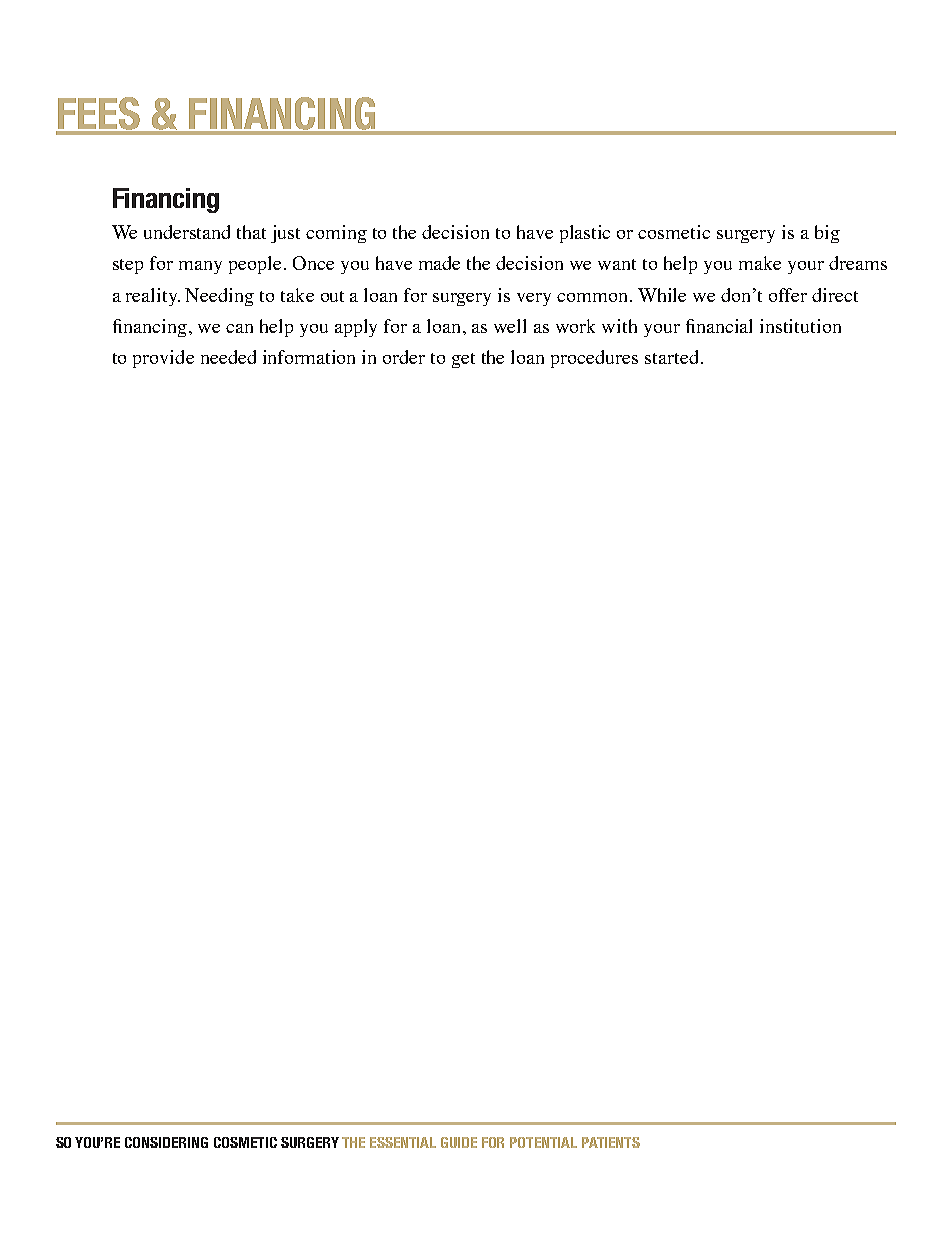 The width and height of the screenshot is (952, 1233). What do you see at coordinates (671, 357) in the screenshot?
I see `started` at bounding box center [671, 357].
